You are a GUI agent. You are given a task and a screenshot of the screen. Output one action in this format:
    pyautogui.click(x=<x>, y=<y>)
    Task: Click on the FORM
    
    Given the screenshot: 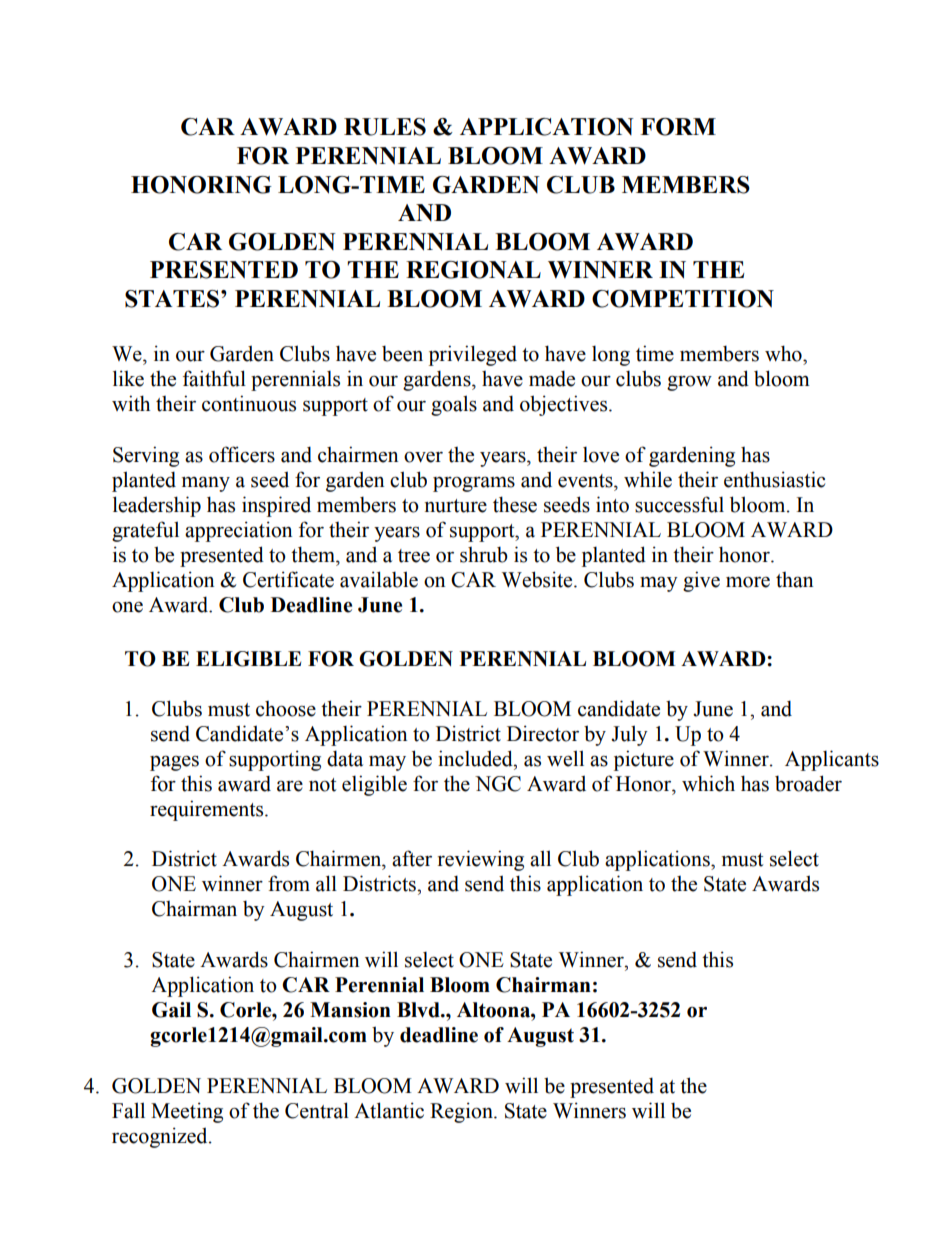 What is the action you would take?
    pyautogui.click(x=678, y=127)
